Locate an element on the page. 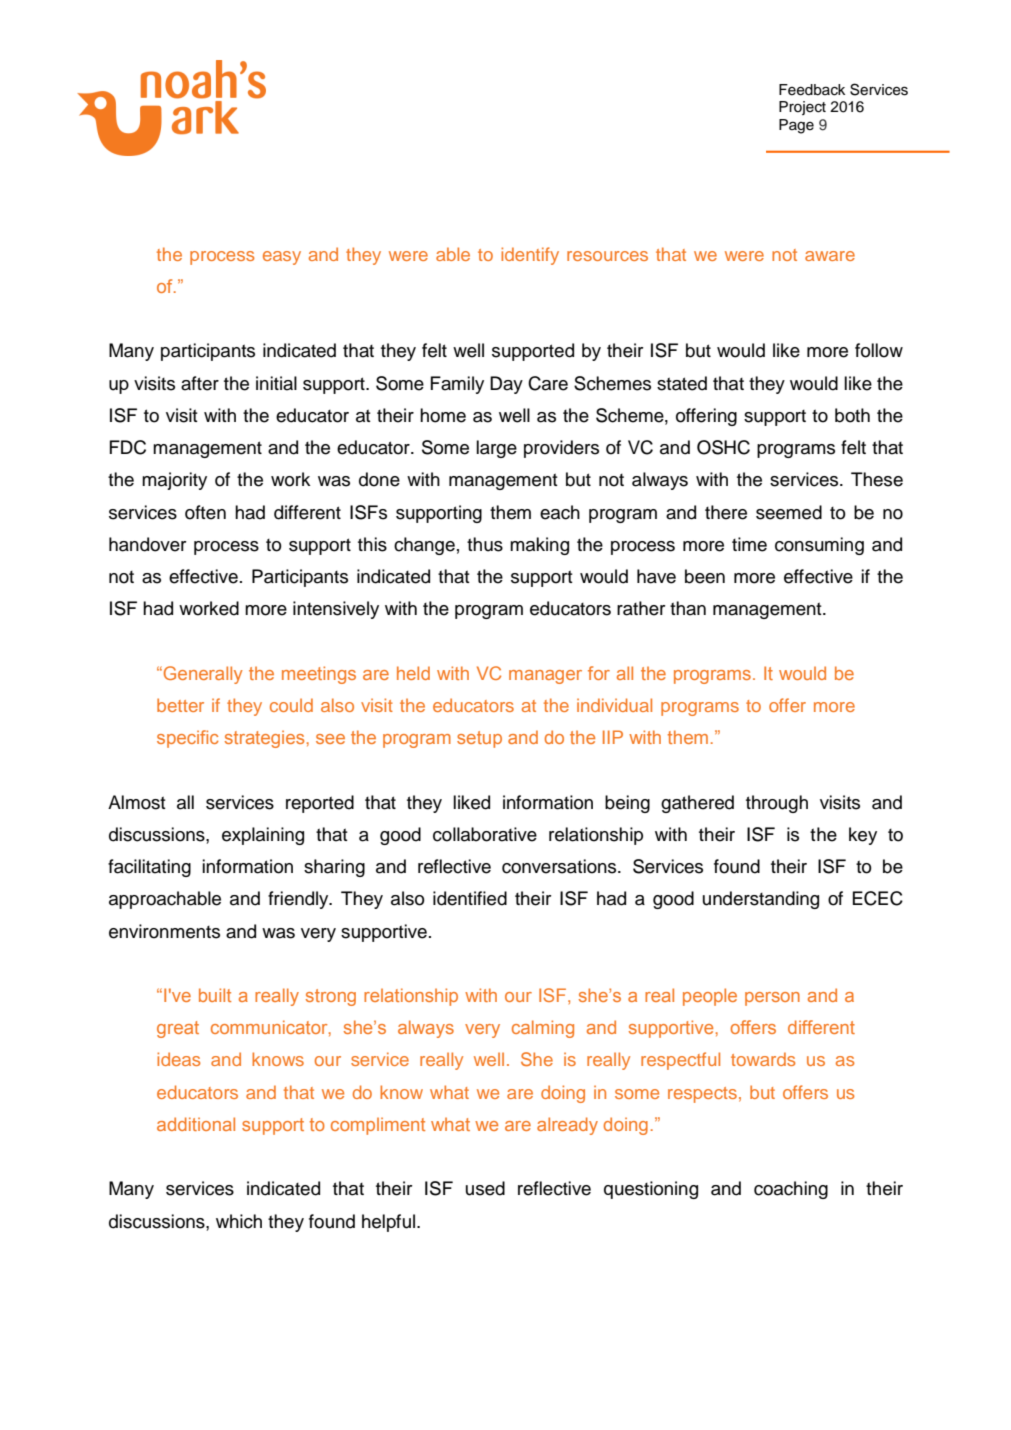 The height and width of the image is (1430, 1011). large is located at coordinates (496, 449).
